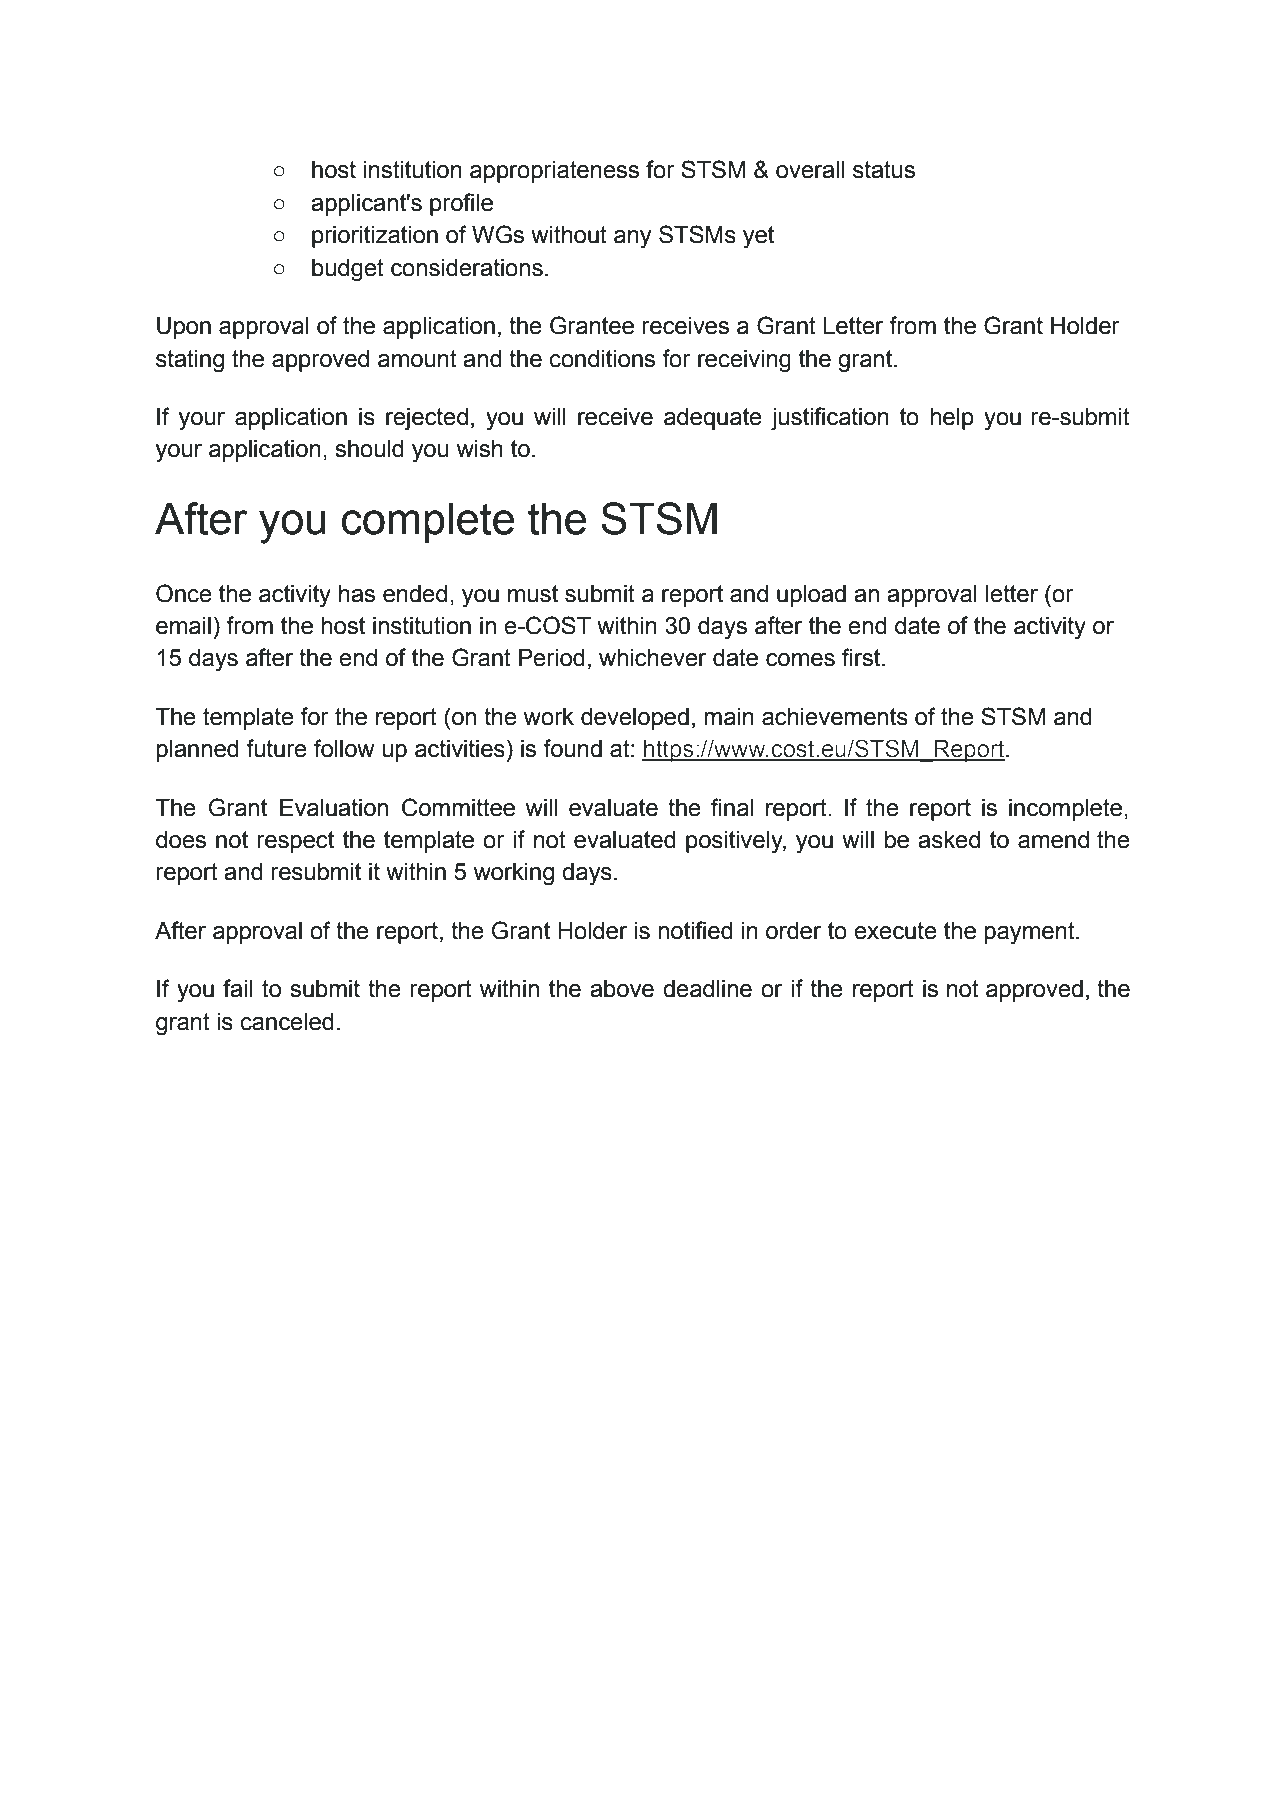  I want to click on help, so click(952, 419).
